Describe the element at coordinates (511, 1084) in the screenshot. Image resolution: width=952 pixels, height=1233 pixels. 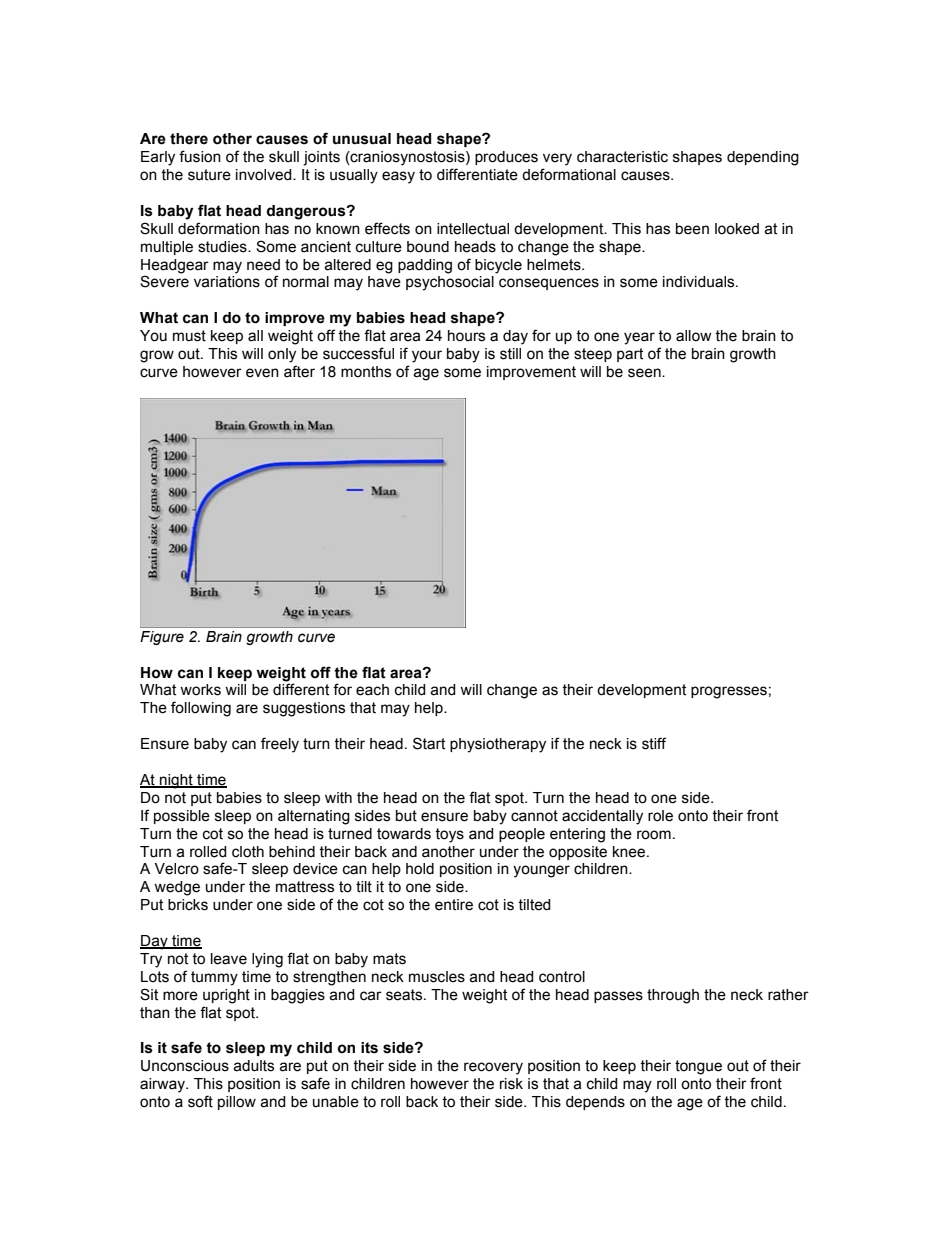
I see `risk` at that location.
